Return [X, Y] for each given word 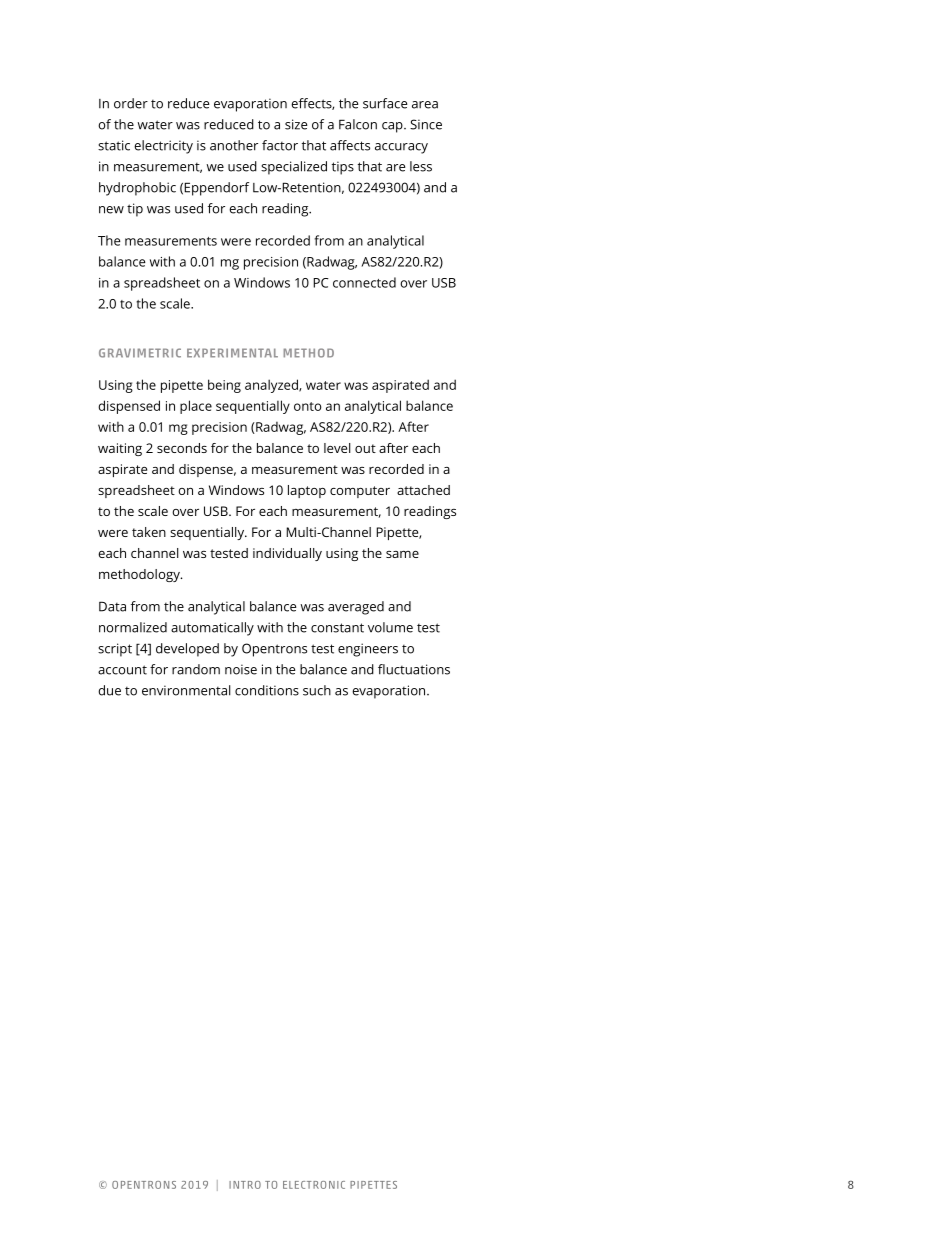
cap [393, 127]
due [109, 690]
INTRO [245, 1185]
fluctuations [414, 669]
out [365, 448]
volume [390, 627]
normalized [133, 627]
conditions [267, 690]
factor [280, 145]
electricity [163, 147]
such [317, 690]
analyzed [272, 386]
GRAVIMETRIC [140, 353]
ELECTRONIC [314, 1185]
